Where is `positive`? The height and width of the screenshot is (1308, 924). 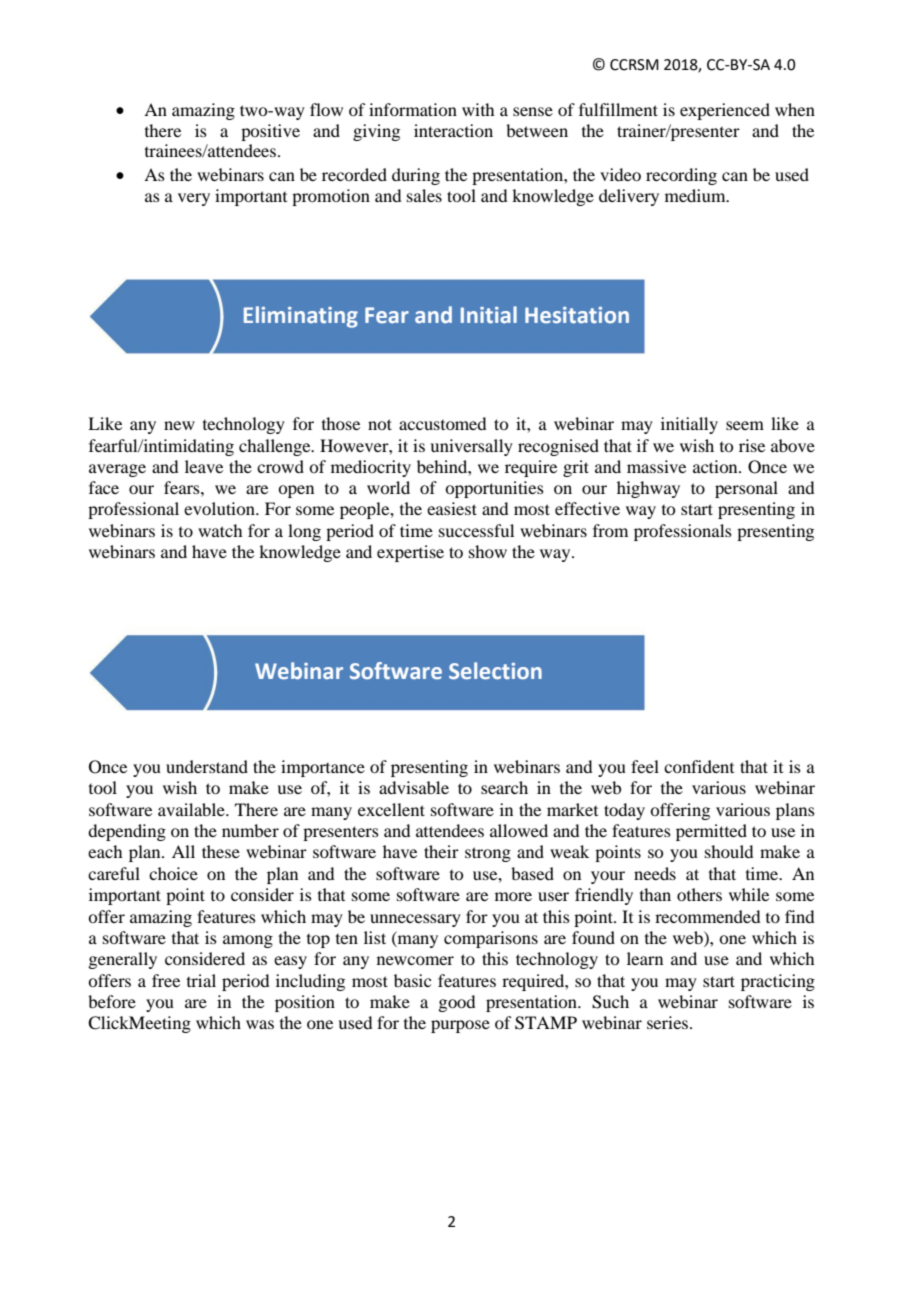
positive is located at coordinates (270, 132).
